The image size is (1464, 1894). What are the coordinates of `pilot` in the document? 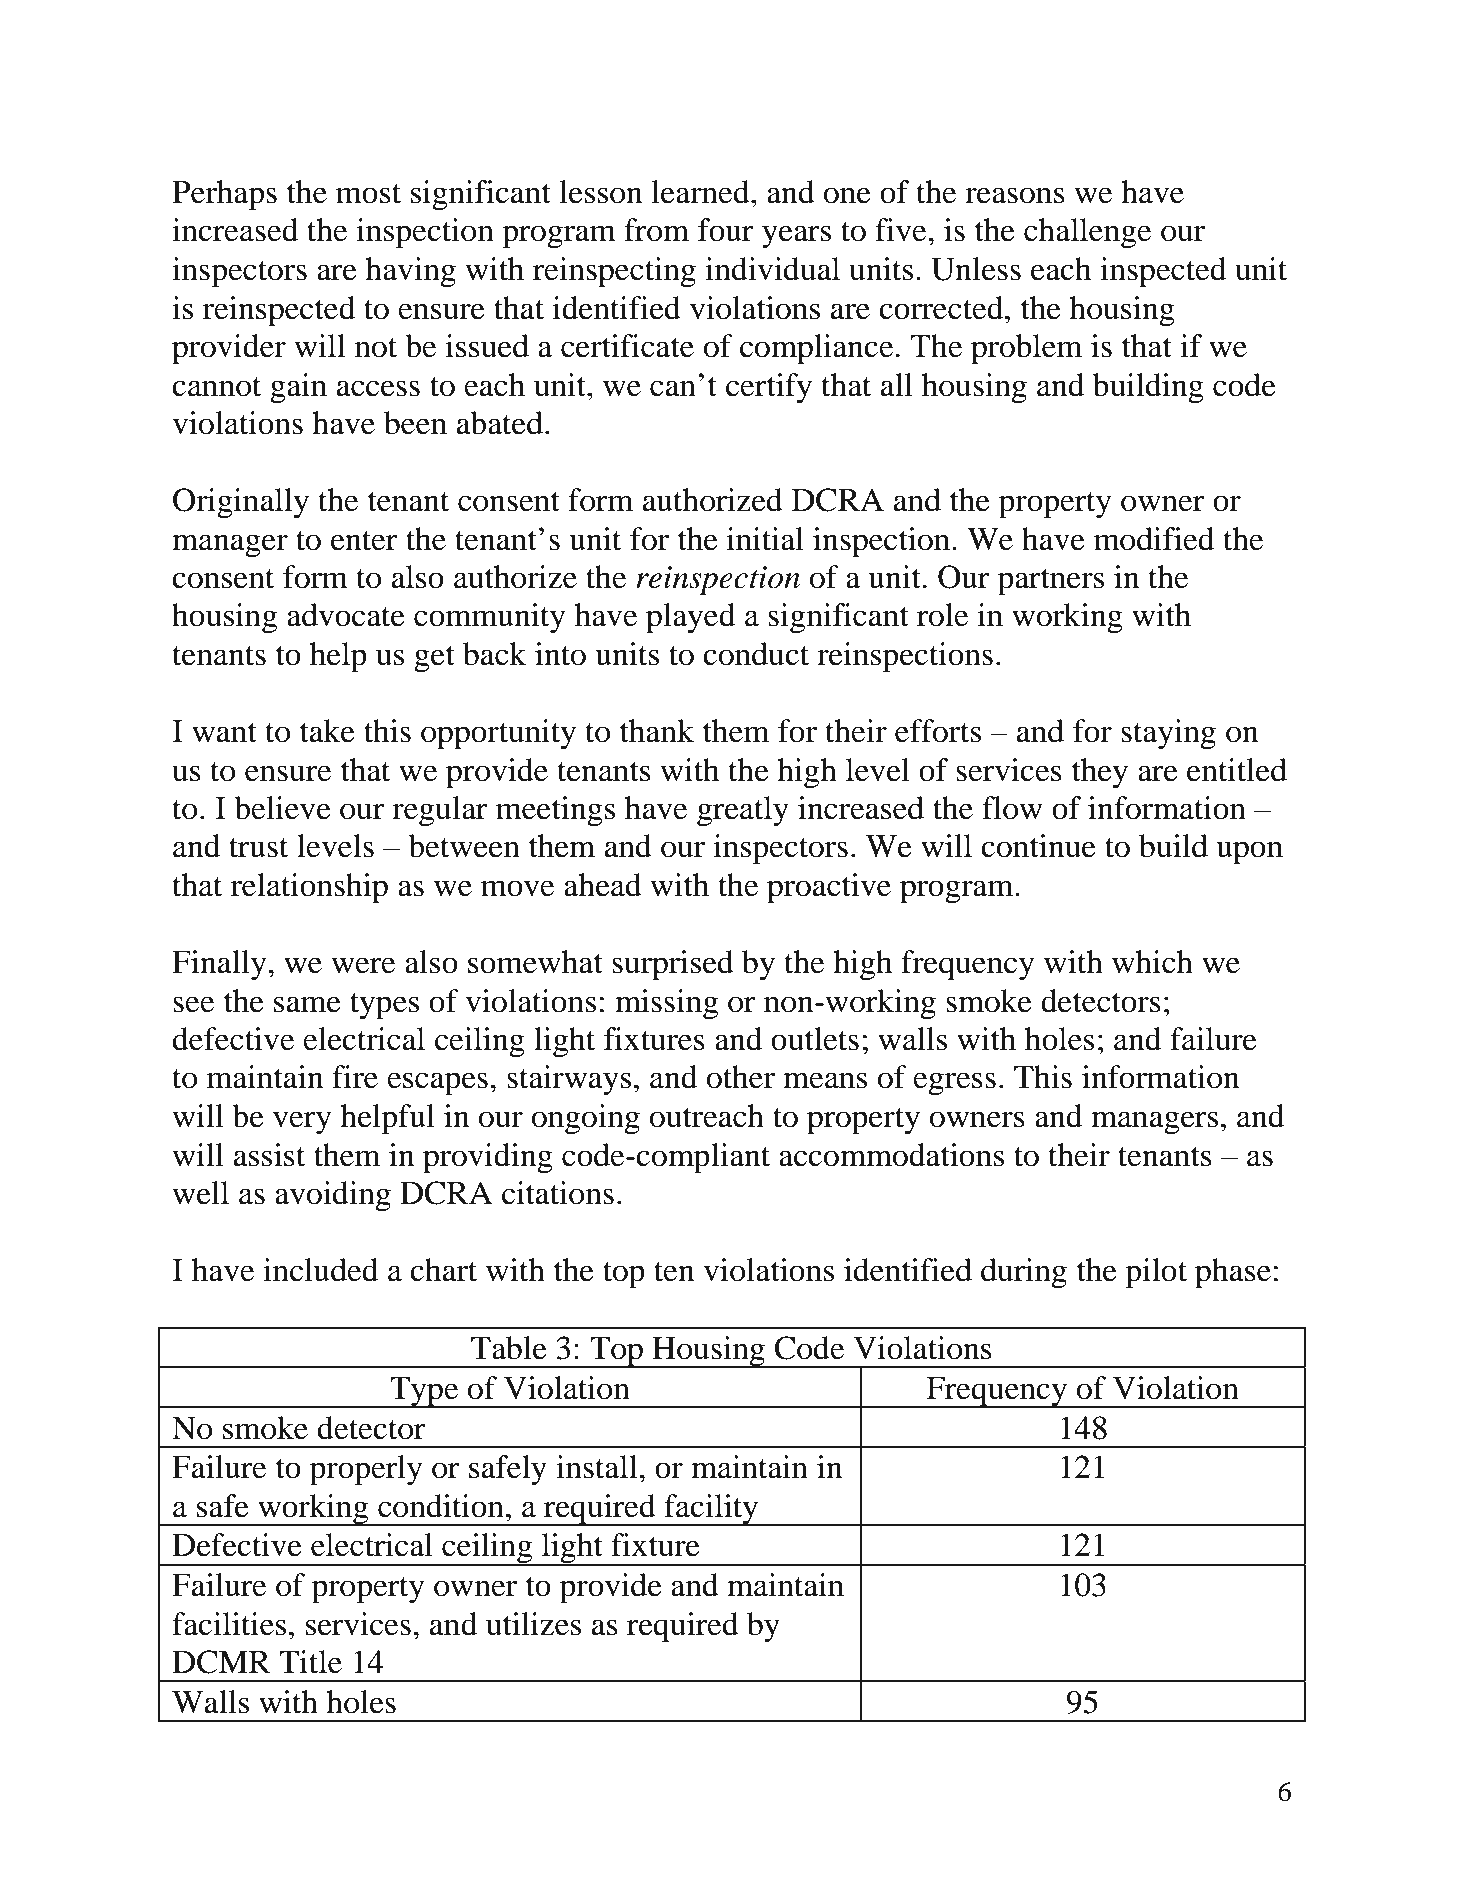 It's located at (1156, 1273).
